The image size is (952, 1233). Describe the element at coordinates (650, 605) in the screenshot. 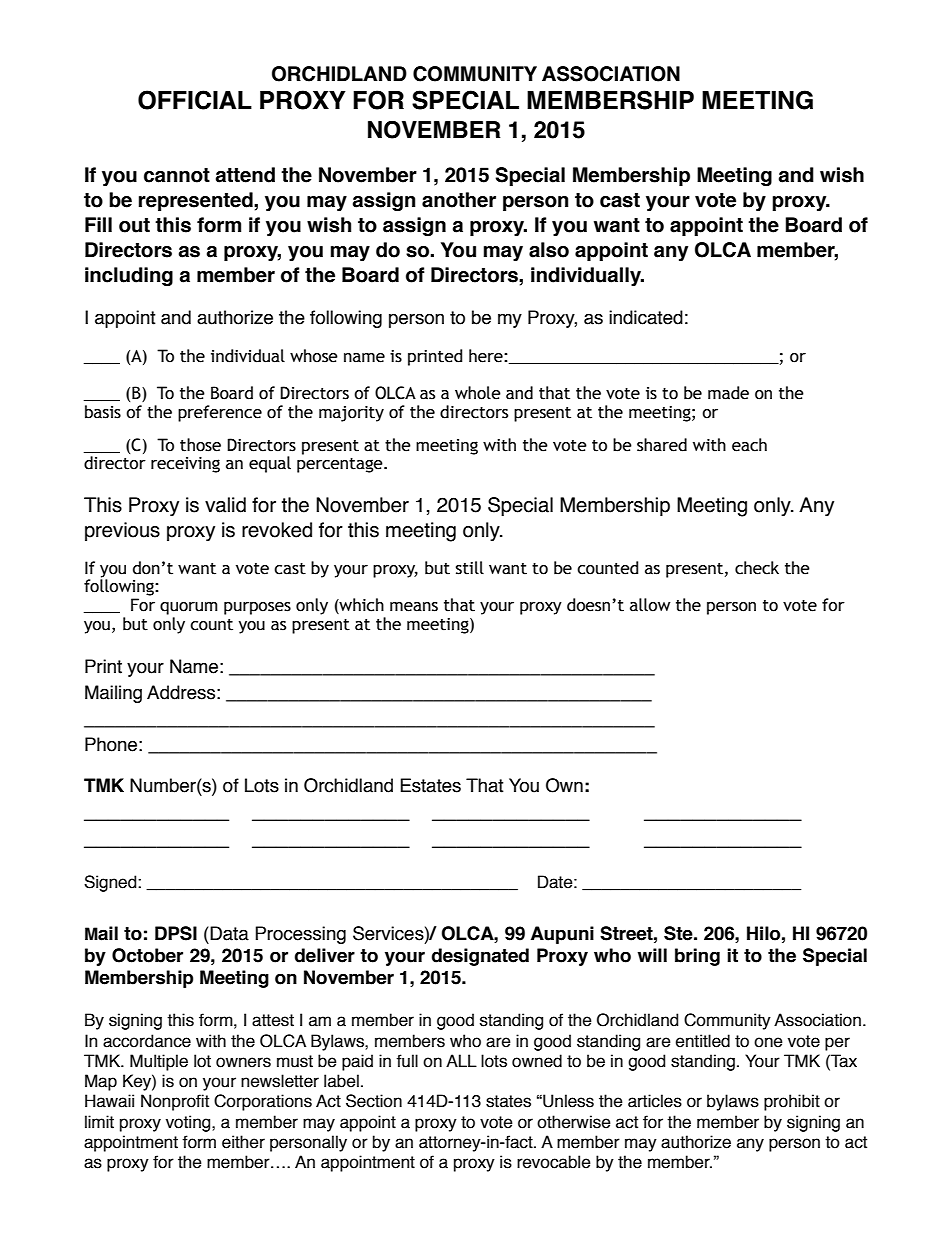

I see `allow` at that location.
